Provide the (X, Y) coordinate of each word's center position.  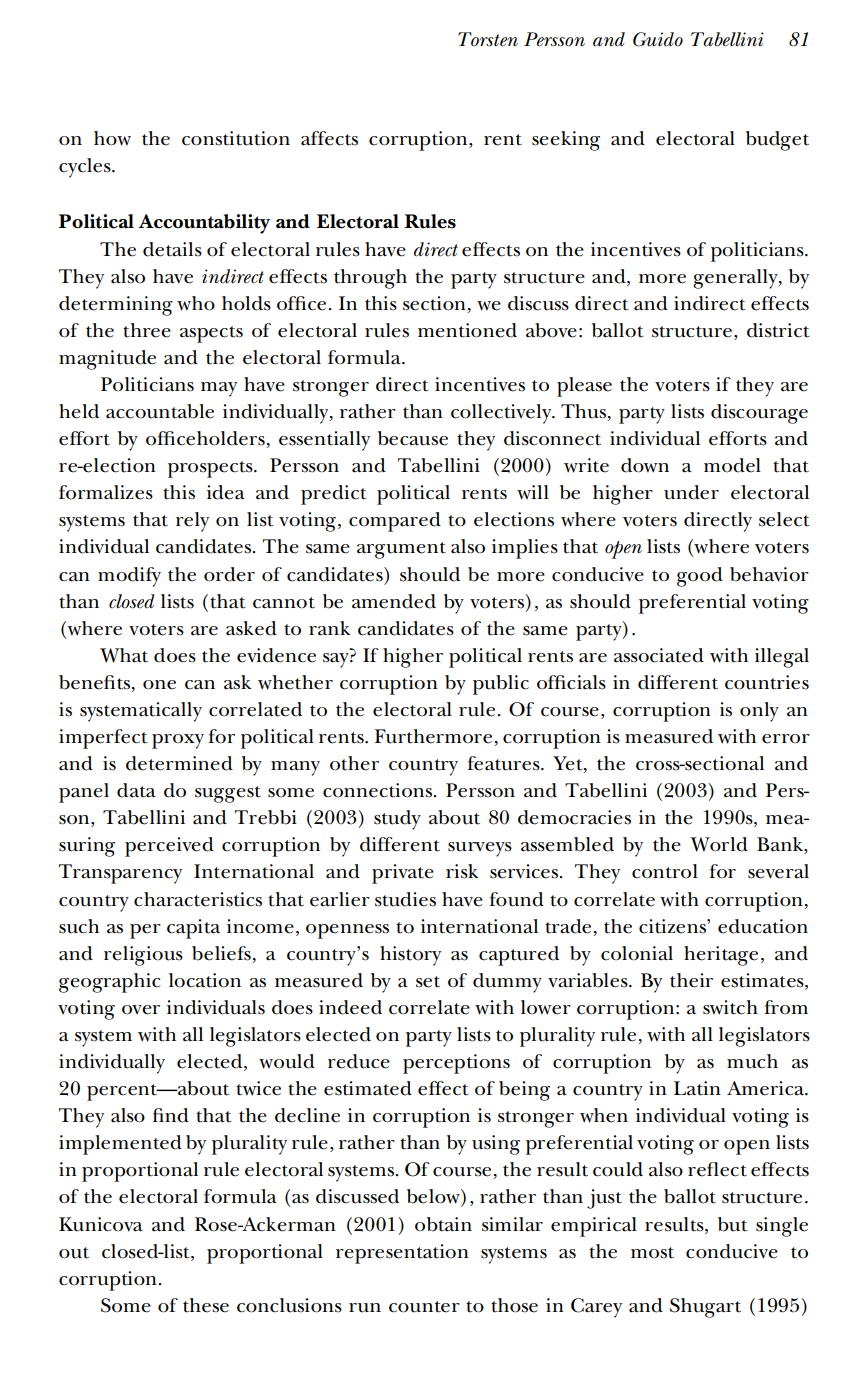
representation (402, 1254)
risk (462, 871)
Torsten (488, 39)
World (719, 844)
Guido (658, 39)
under (691, 492)
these (206, 1305)
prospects (211, 469)
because (413, 438)
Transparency (120, 874)
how (112, 138)
